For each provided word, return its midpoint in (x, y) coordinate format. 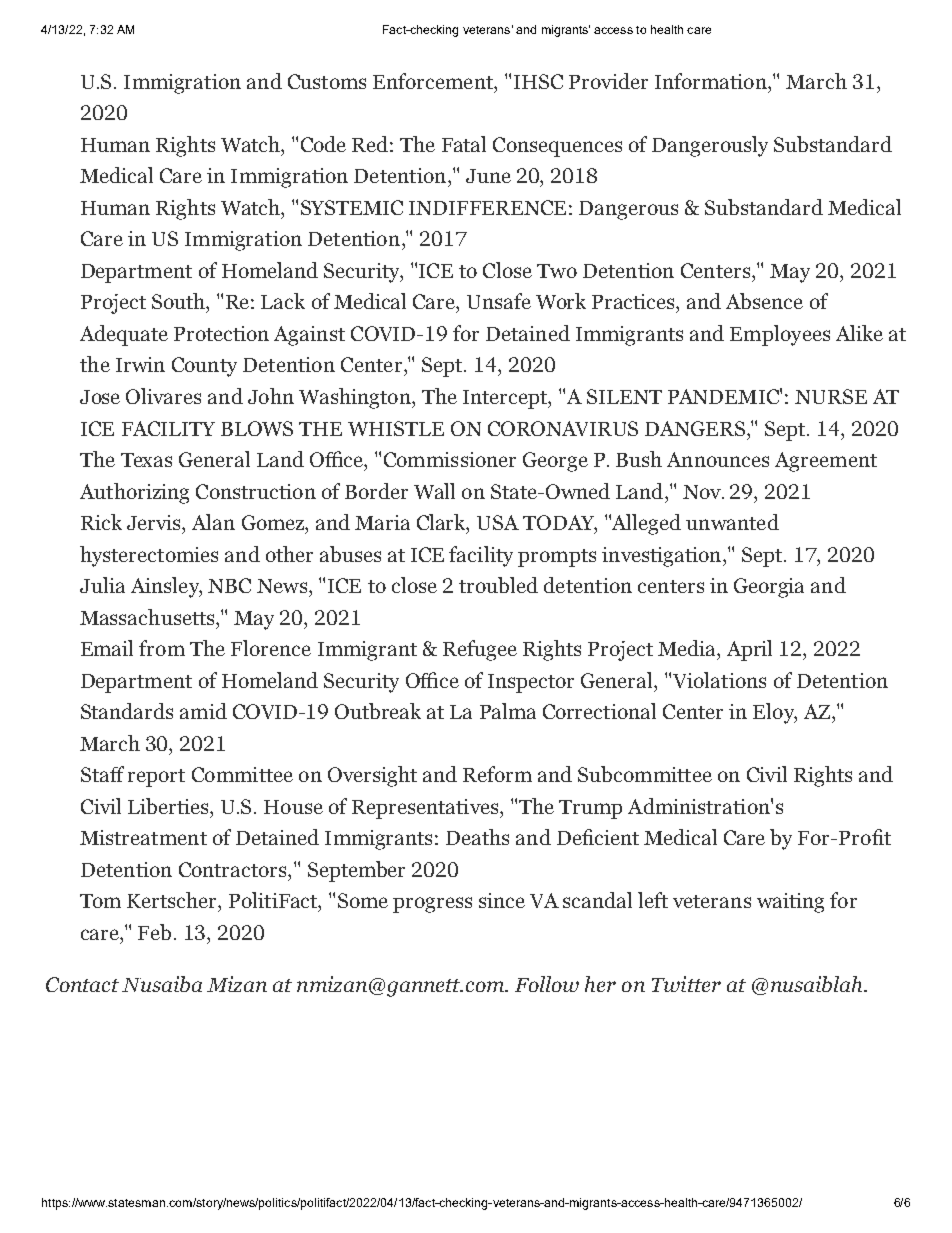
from (162, 648)
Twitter (686, 984)
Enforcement (434, 81)
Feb (156, 932)
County (204, 367)
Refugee (480, 650)
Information (712, 81)
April (749, 650)
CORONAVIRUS (563, 428)
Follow (547, 984)
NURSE (831, 396)
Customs (327, 81)
